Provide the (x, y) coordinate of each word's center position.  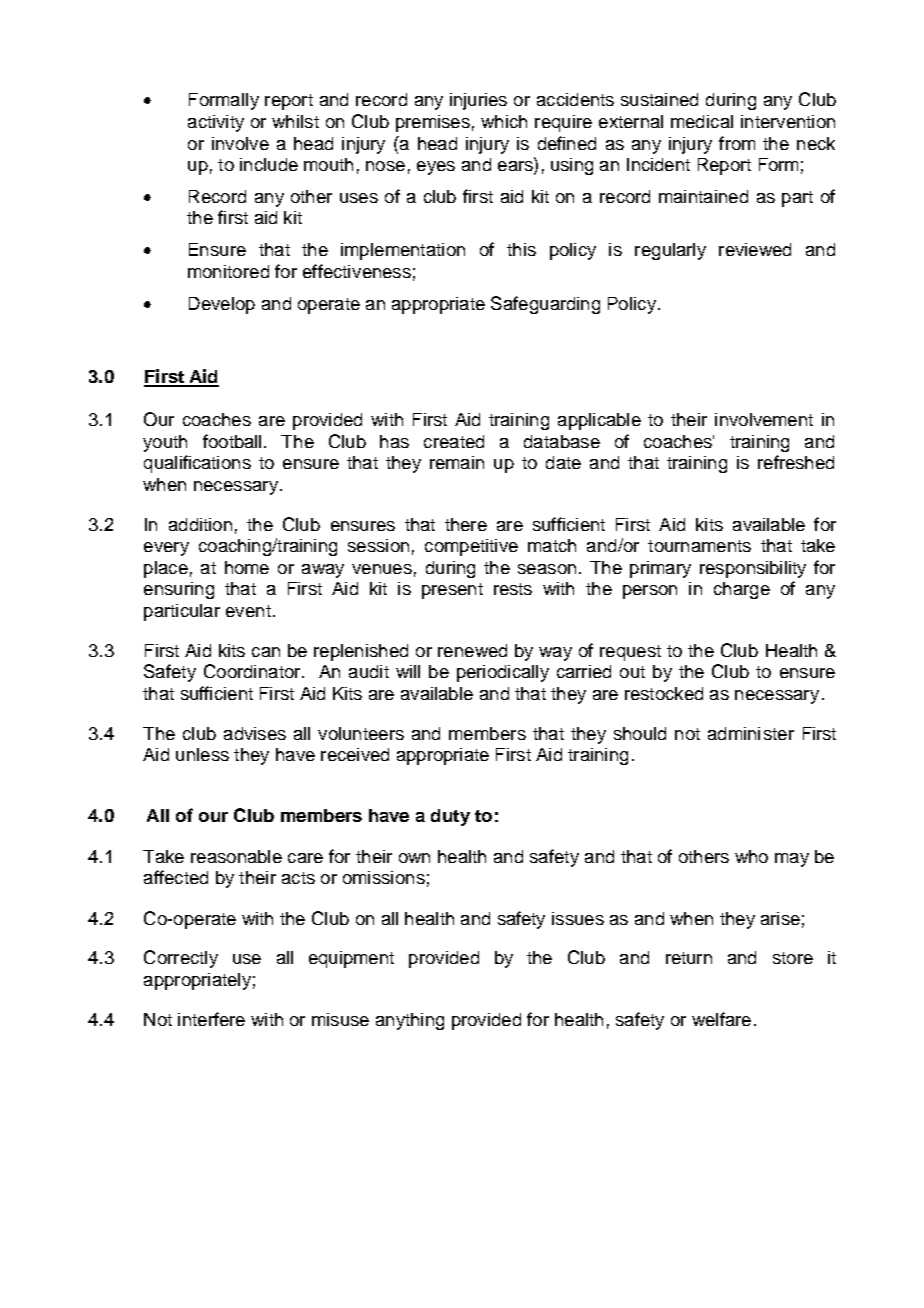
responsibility (753, 569)
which (504, 121)
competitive (471, 547)
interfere (211, 1019)
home (247, 567)
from (737, 143)
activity (216, 123)
